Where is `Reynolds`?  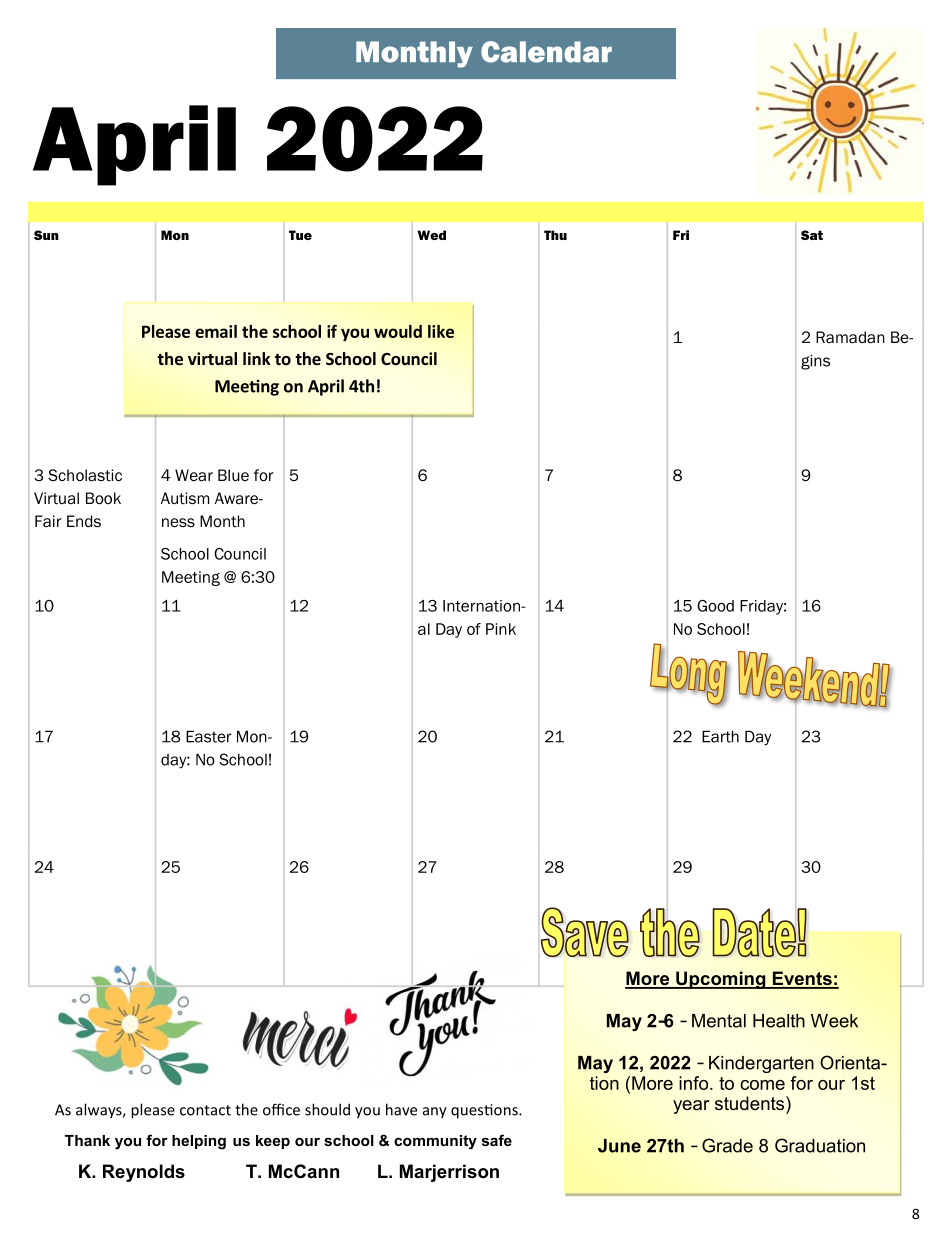 Reynolds is located at coordinates (144, 1173).
